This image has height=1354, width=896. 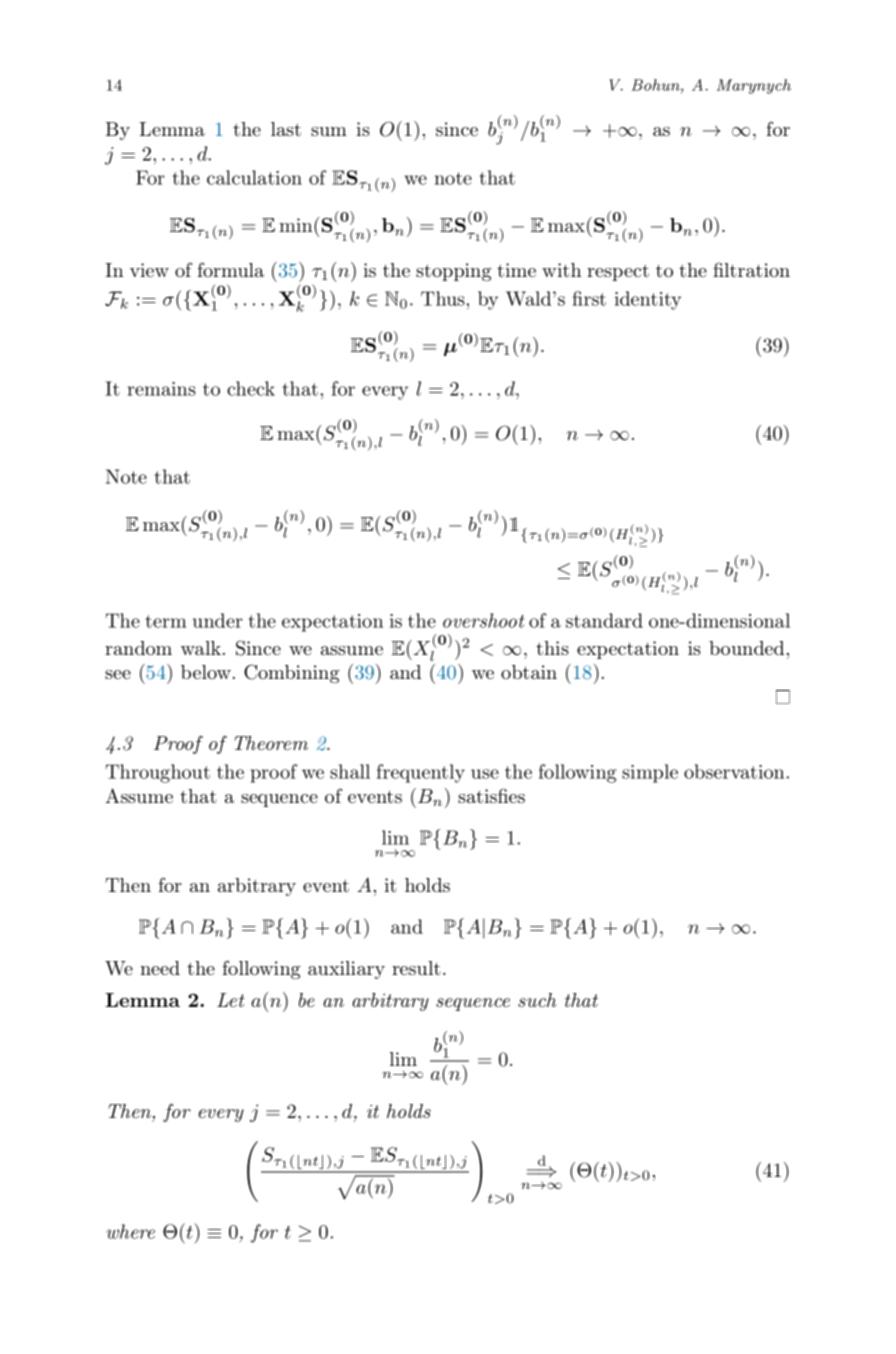 What do you see at coordinates (618, 272) in the image?
I see `respect` at bounding box center [618, 272].
